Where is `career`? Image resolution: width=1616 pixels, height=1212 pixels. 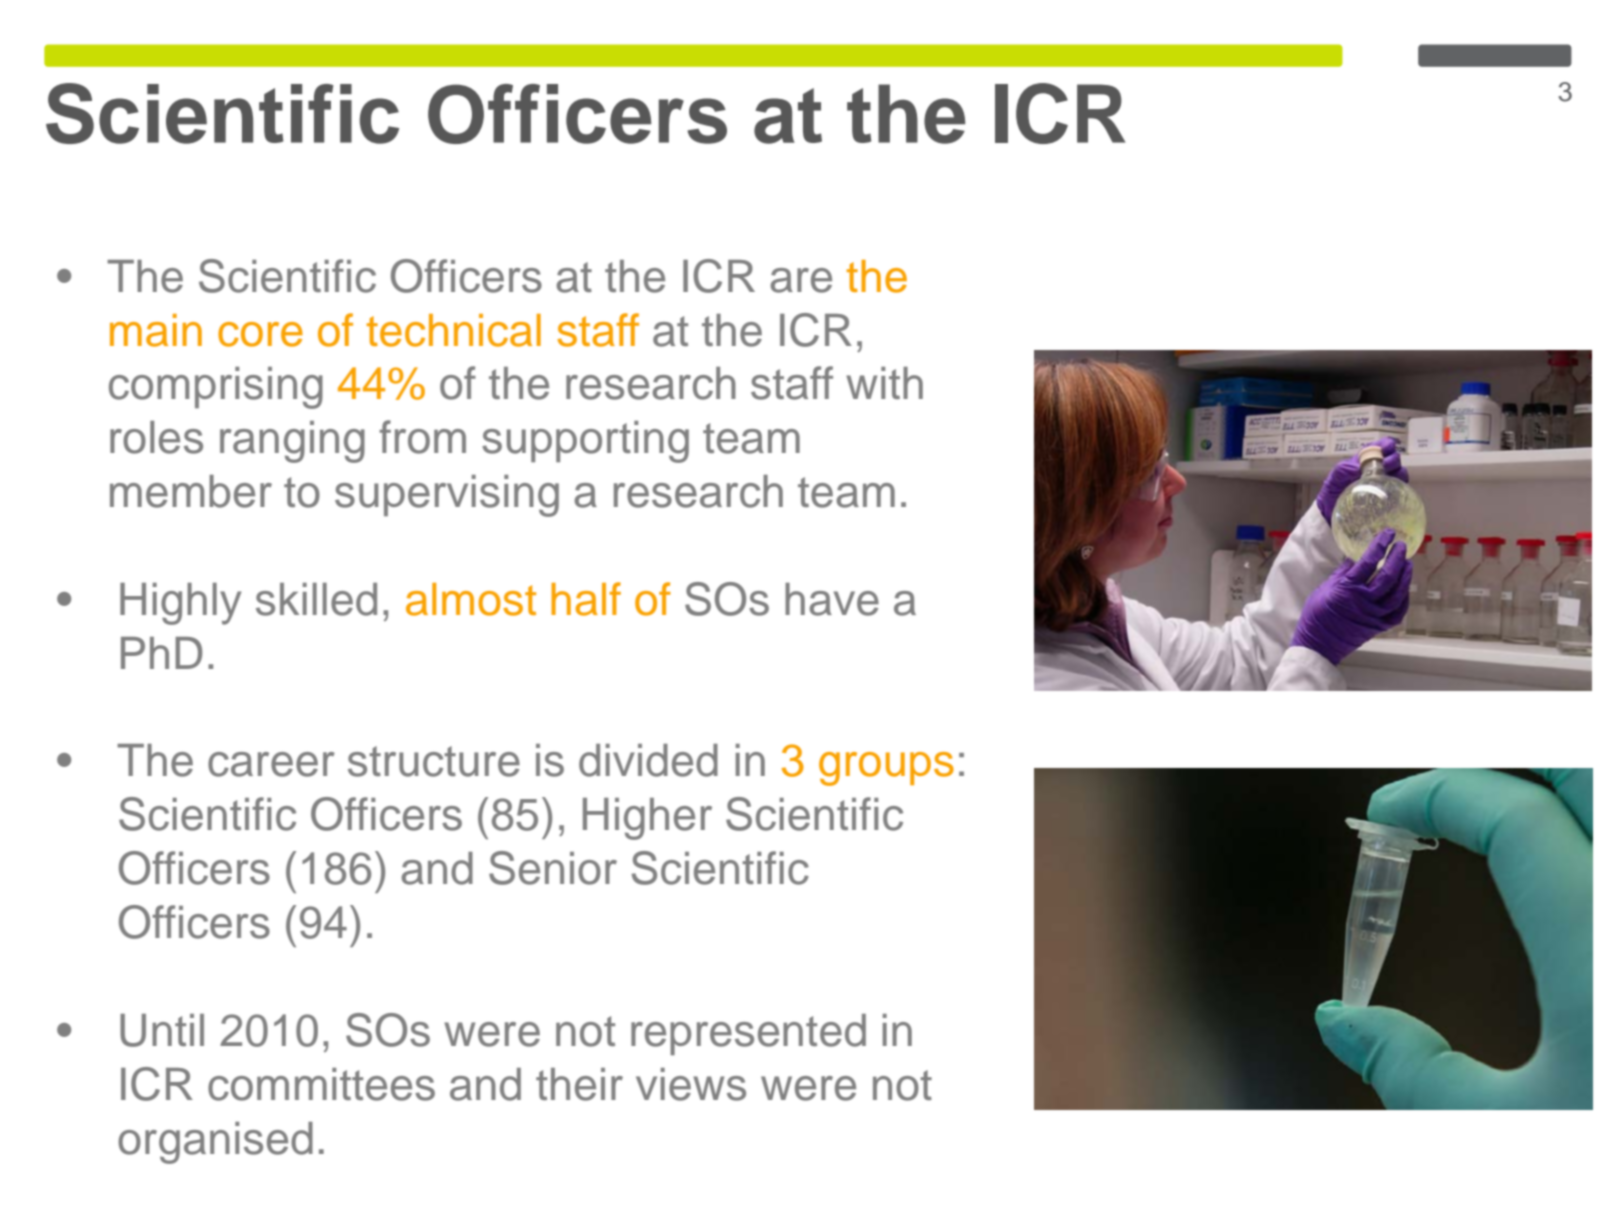 career is located at coordinates (271, 764).
